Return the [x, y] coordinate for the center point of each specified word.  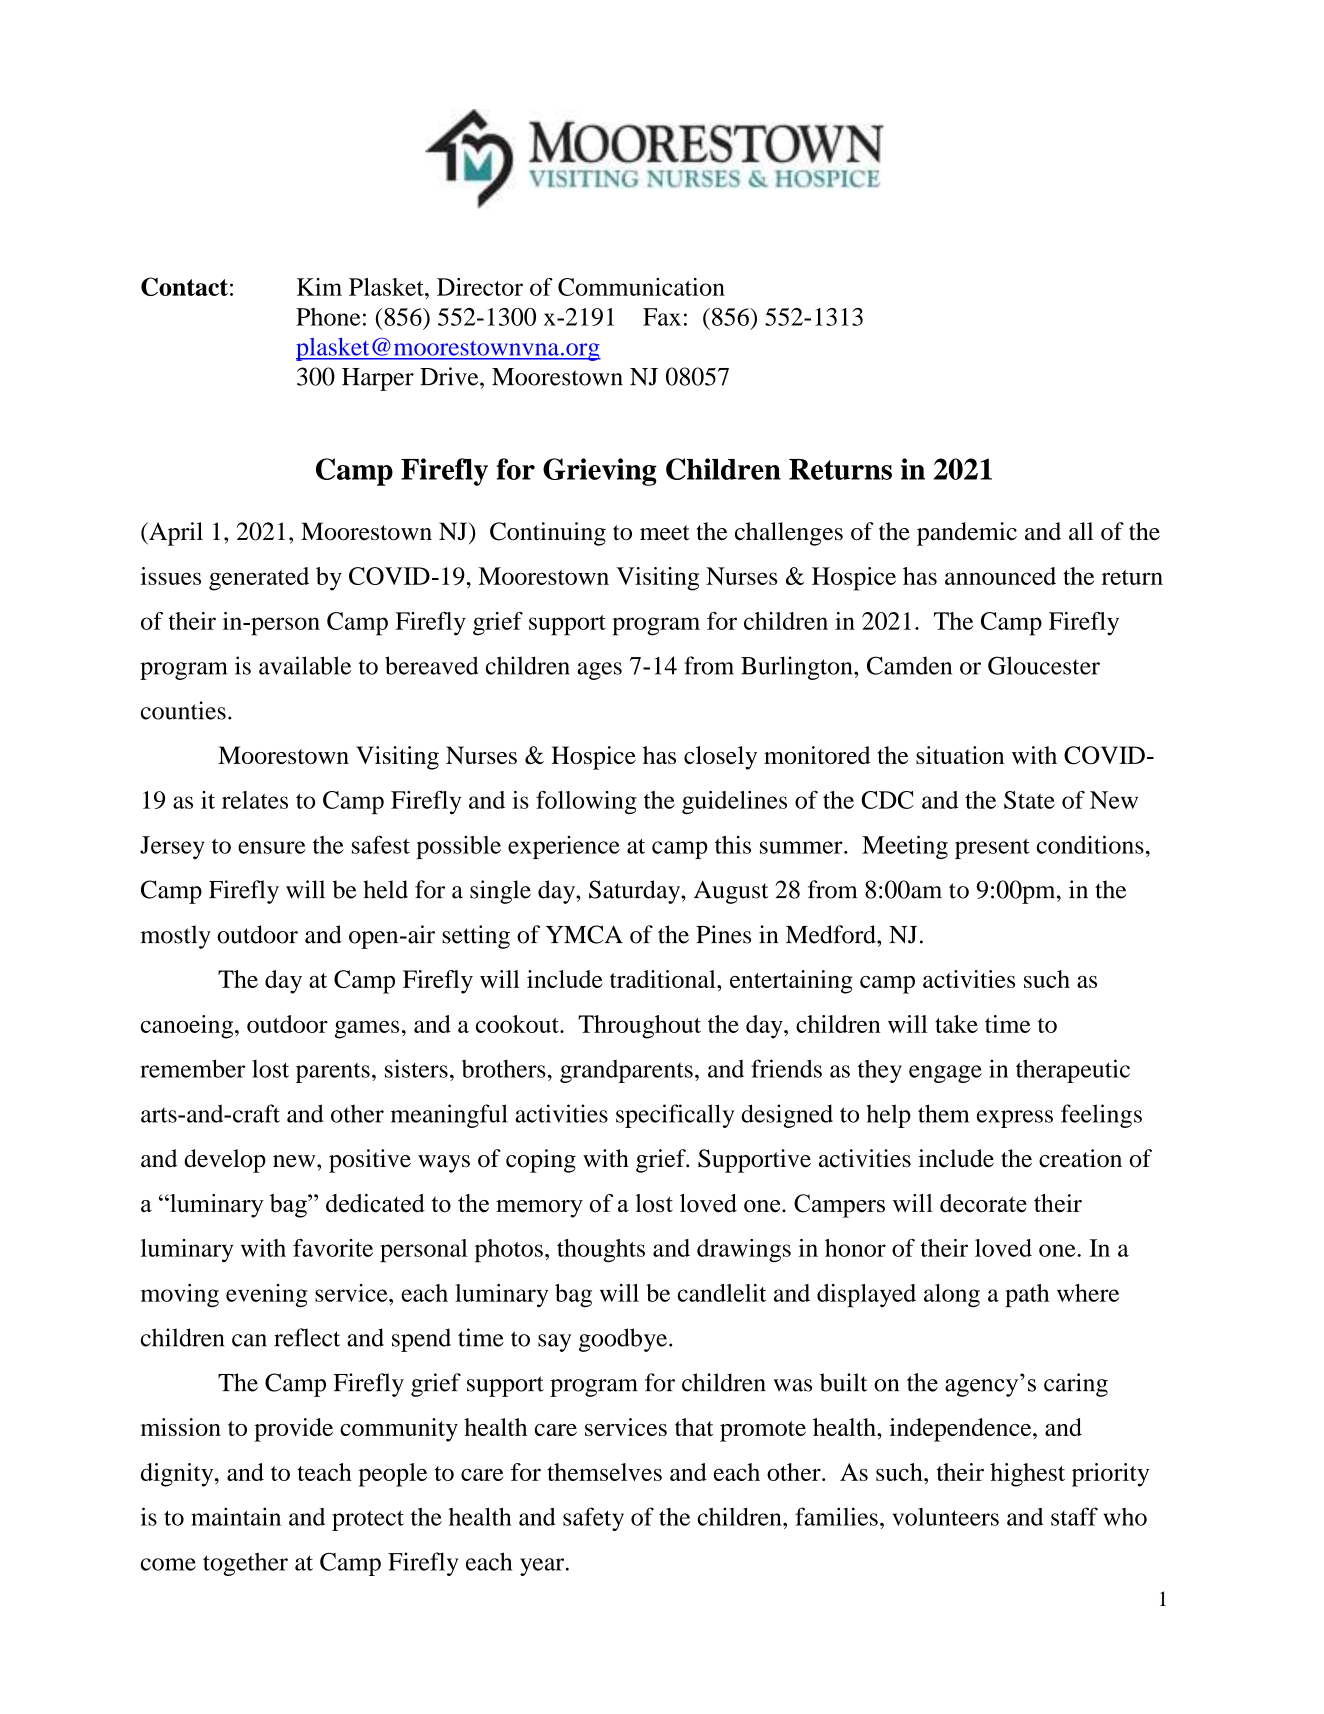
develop [225, 1161]
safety [593, 1519]
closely [720, 758]
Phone [328, 317]
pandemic [967, 534]
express [1015, 1119]
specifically [675, 1116]
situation [960, 755]
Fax [662, 317]
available [305, 665]
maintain [236, 1516]
